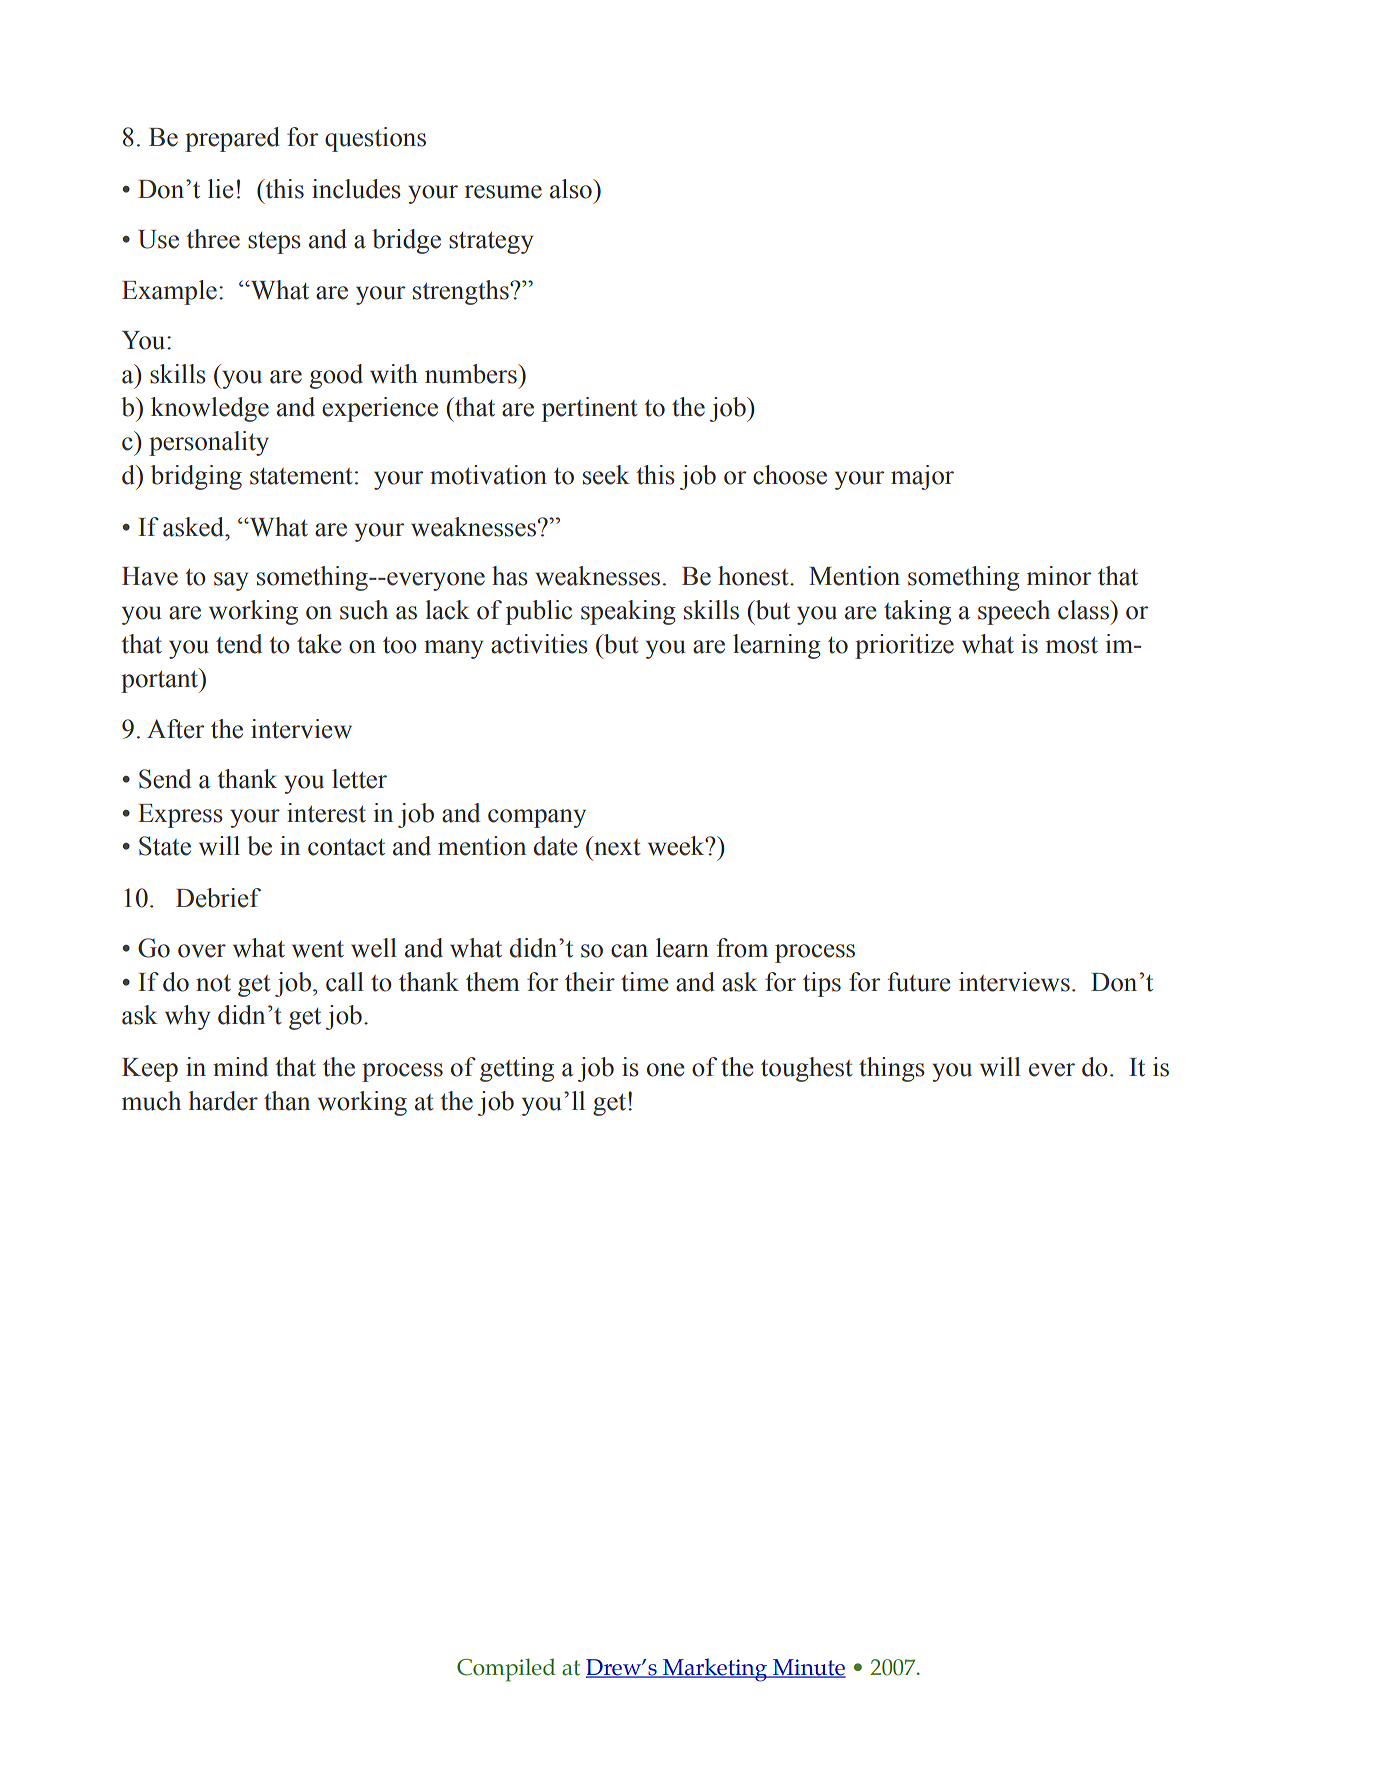 The width and height of the screenshot is (1378, 1783). I want to click on Debrief, so click(218, 898).
